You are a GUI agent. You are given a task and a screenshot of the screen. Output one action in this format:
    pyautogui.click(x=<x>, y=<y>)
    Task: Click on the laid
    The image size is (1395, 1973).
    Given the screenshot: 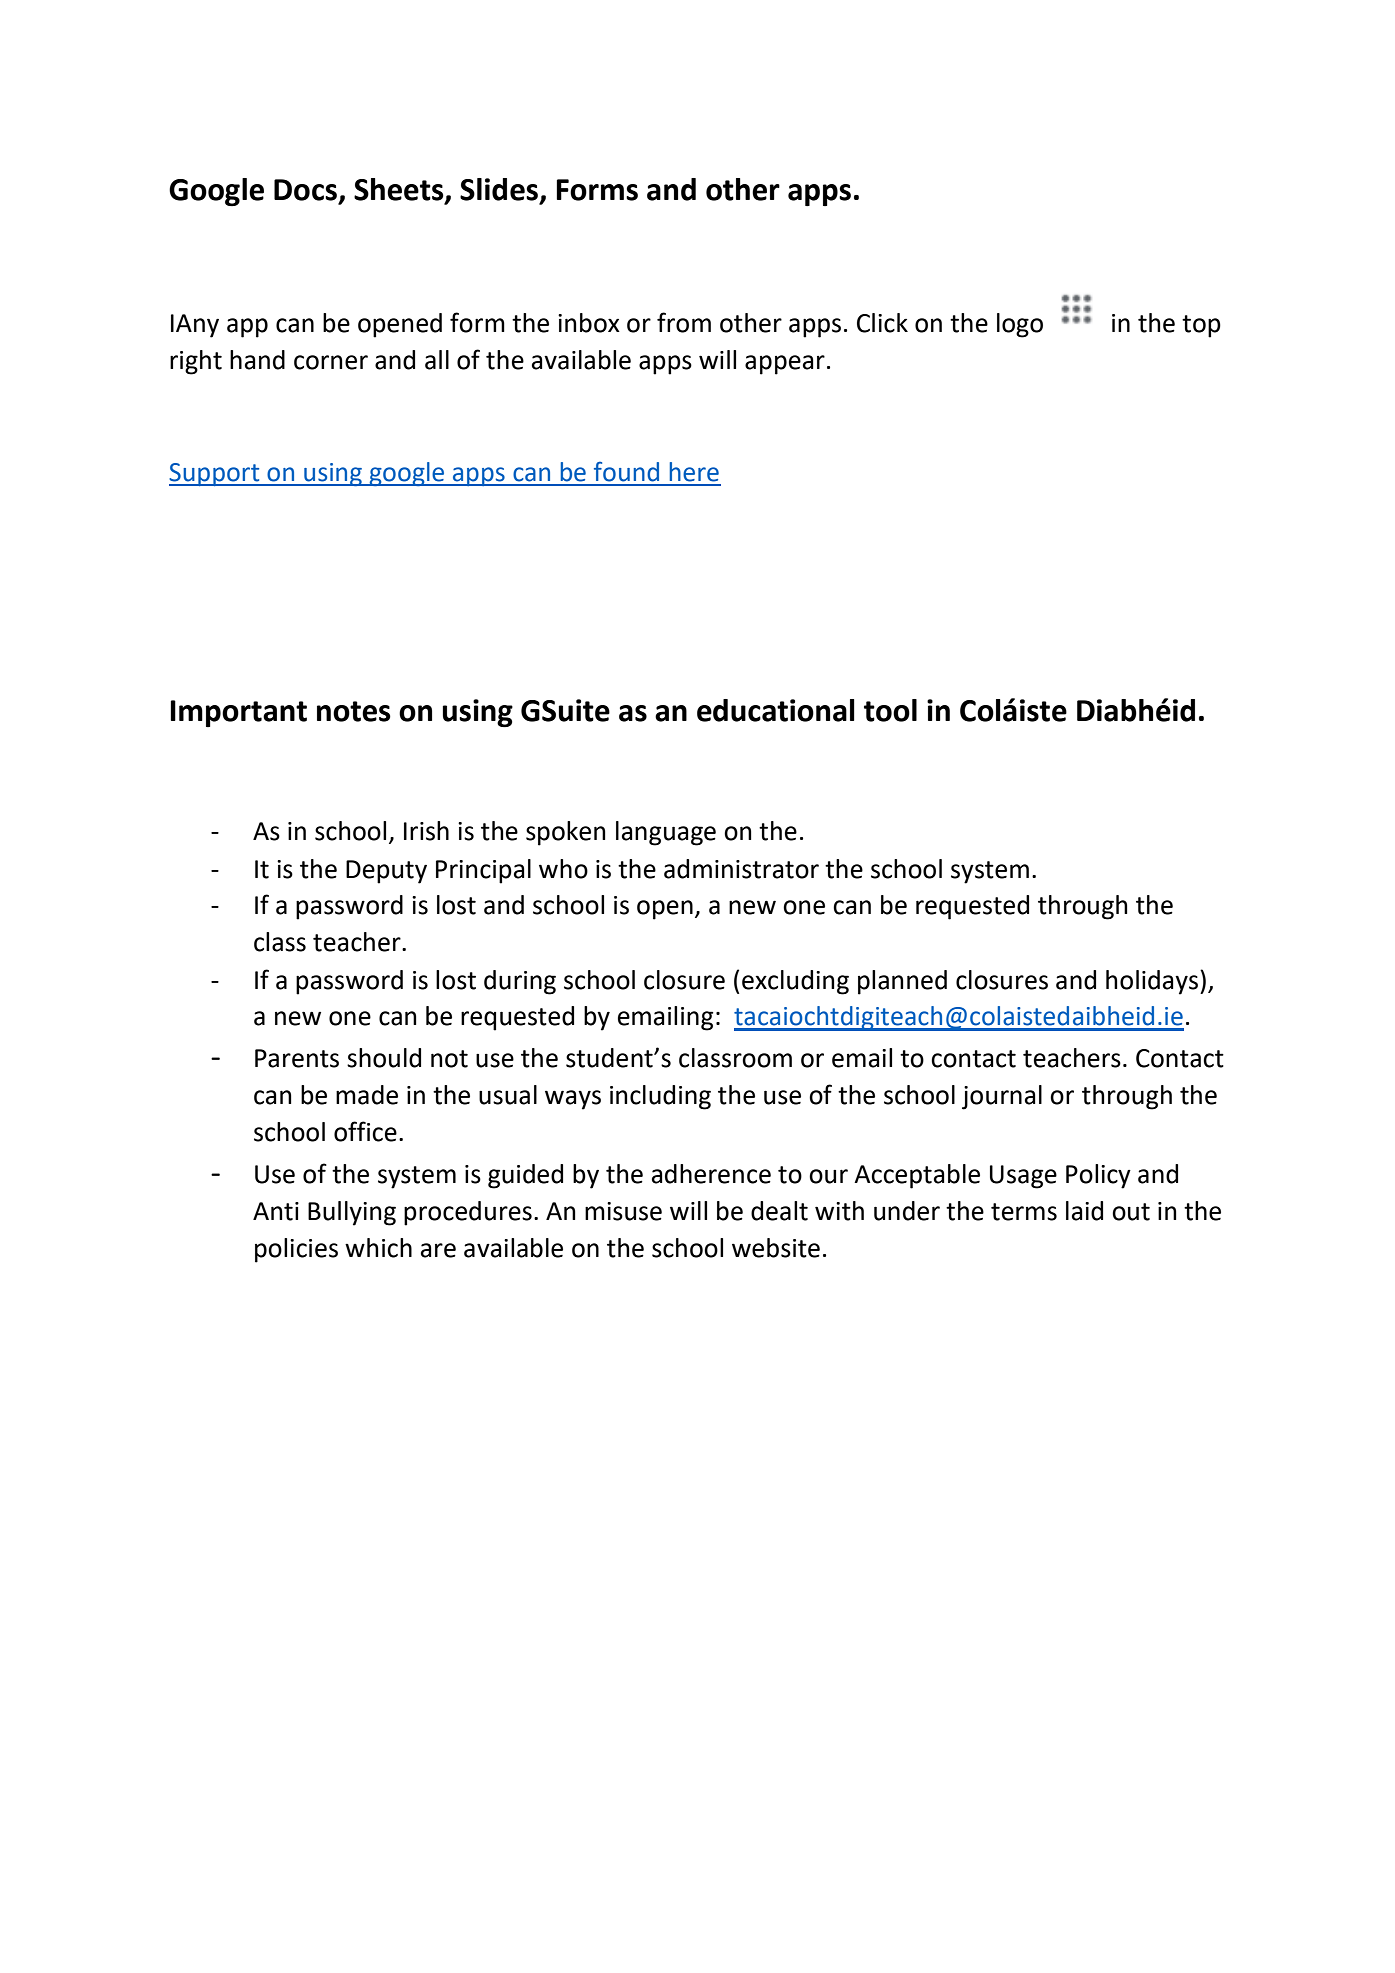 What is the action you would take?
    pyautogui.click(x=1084, y=1211)
